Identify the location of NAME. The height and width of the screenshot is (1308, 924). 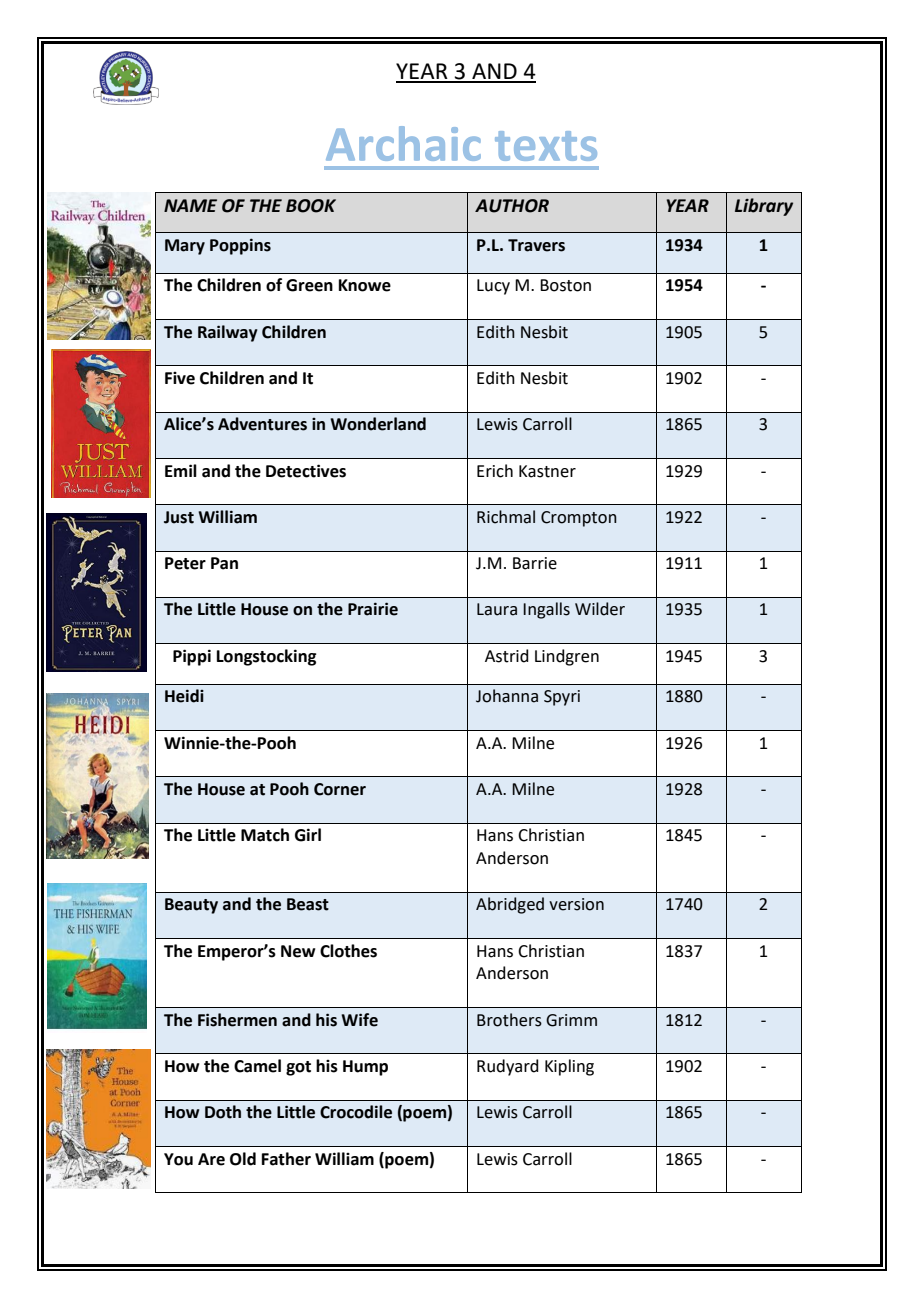
(190, 205).
